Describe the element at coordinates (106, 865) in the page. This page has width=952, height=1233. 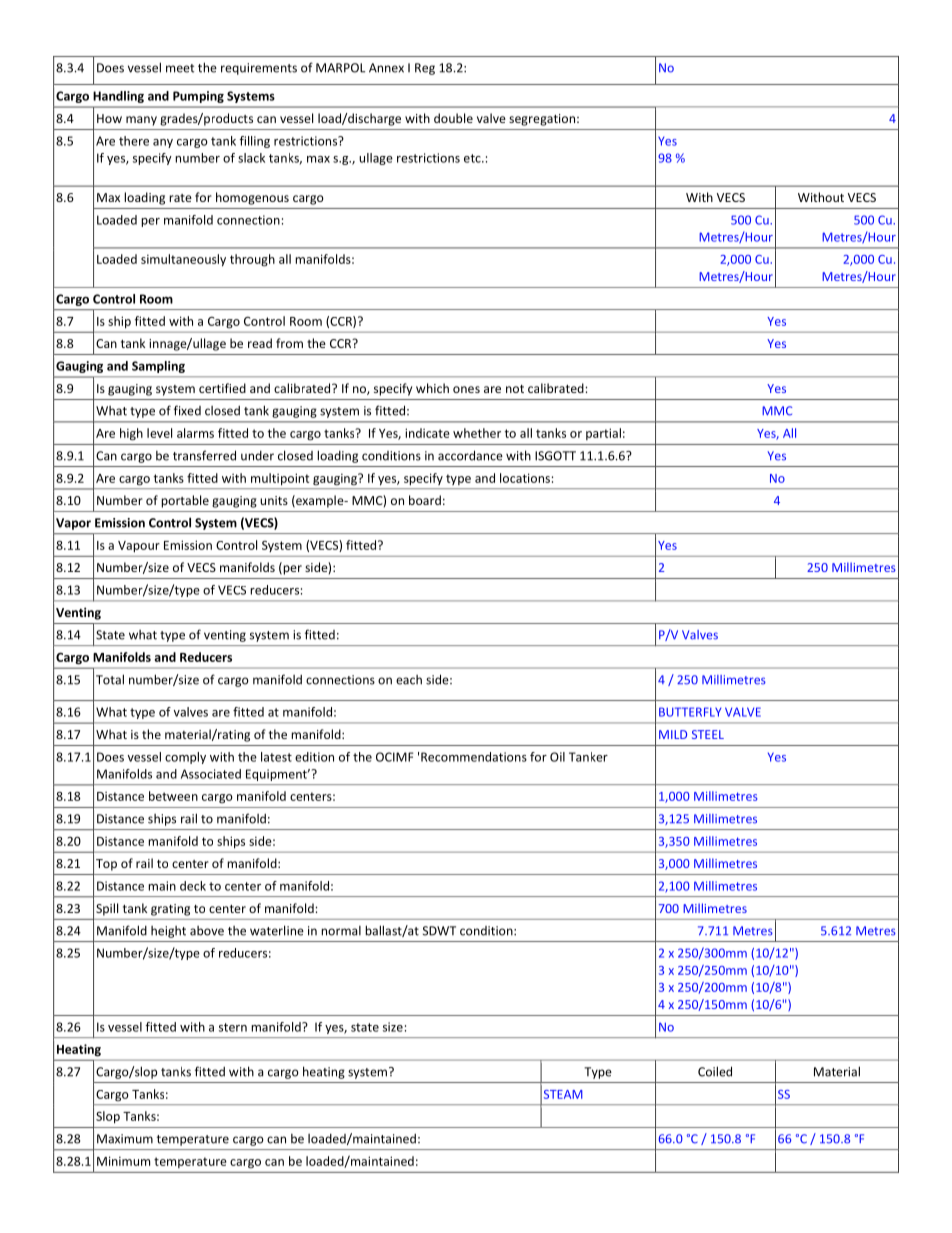
I see `Top` at that location.
